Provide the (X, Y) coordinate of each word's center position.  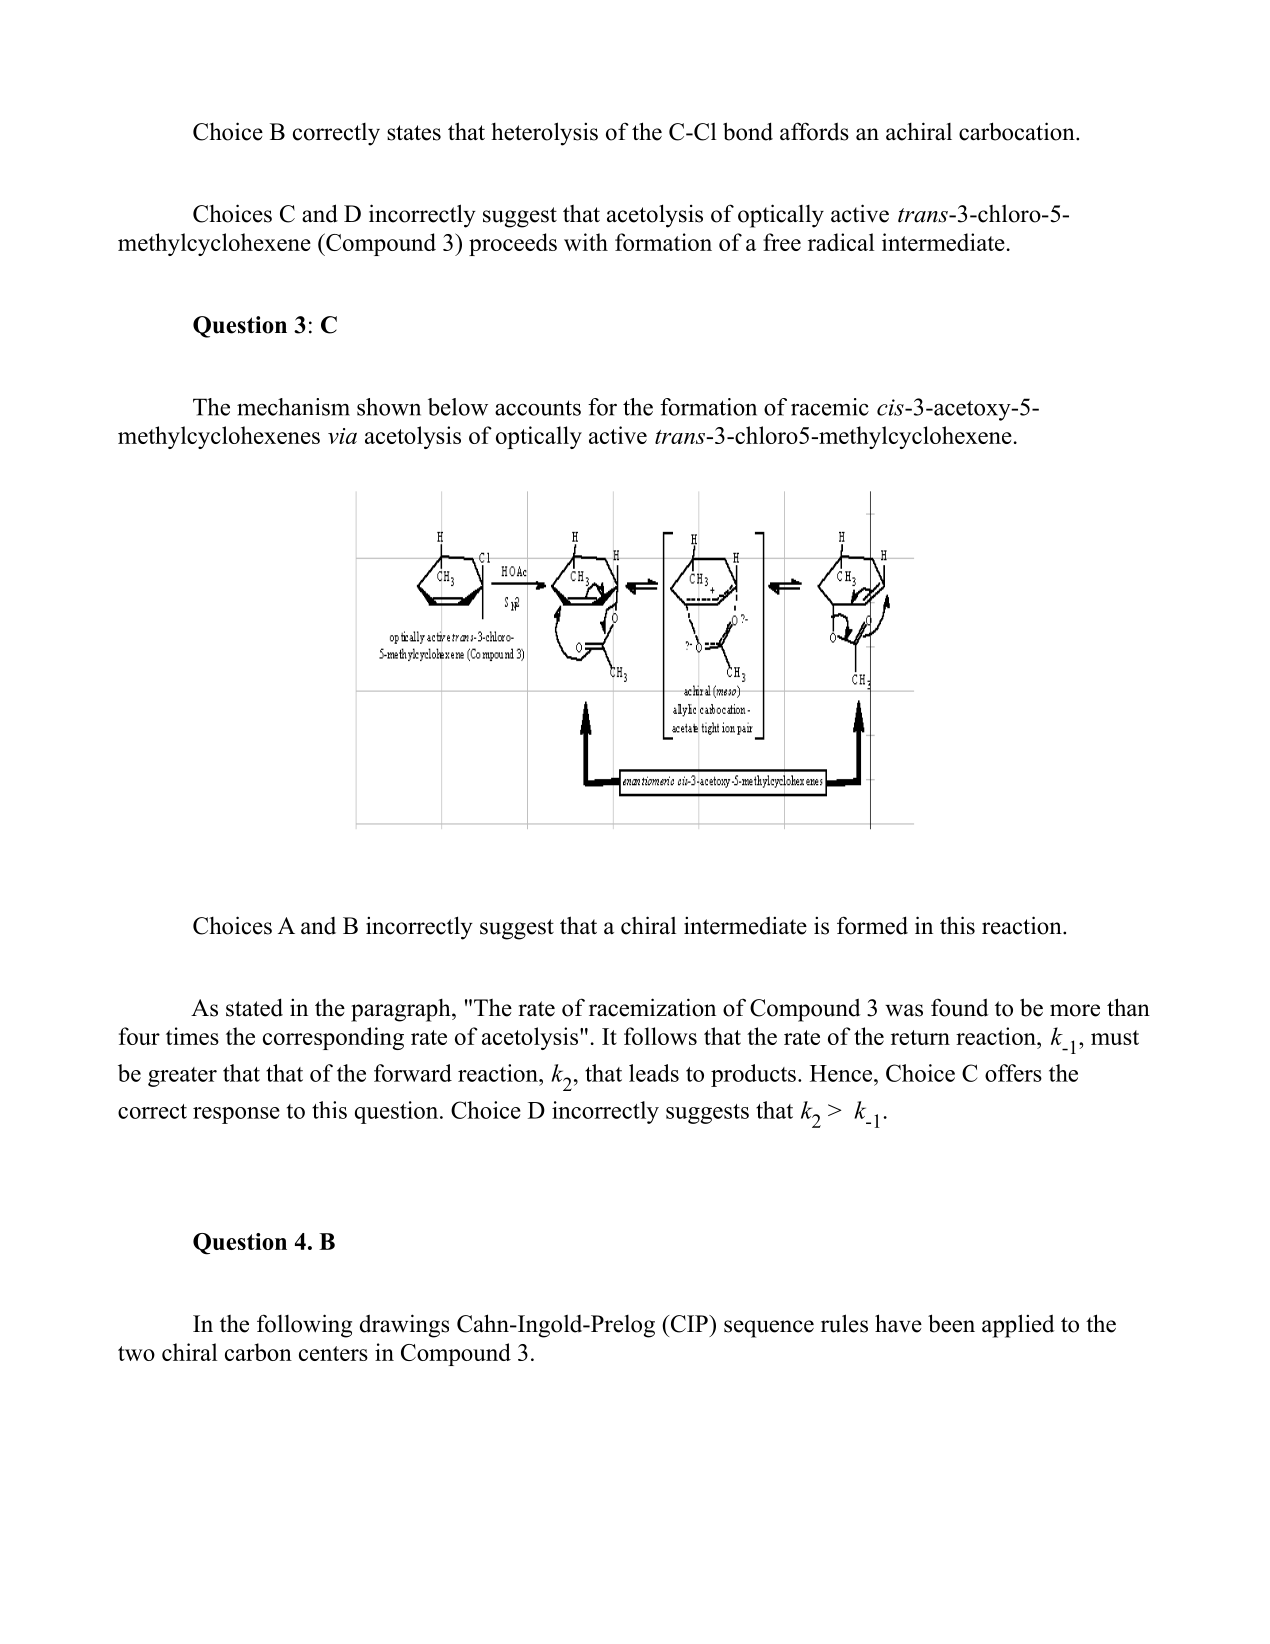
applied (1018, 1326)
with (586, 242)
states (414, 133)
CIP (689, 1324)
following (304, 1326)
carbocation (1018, 131)
